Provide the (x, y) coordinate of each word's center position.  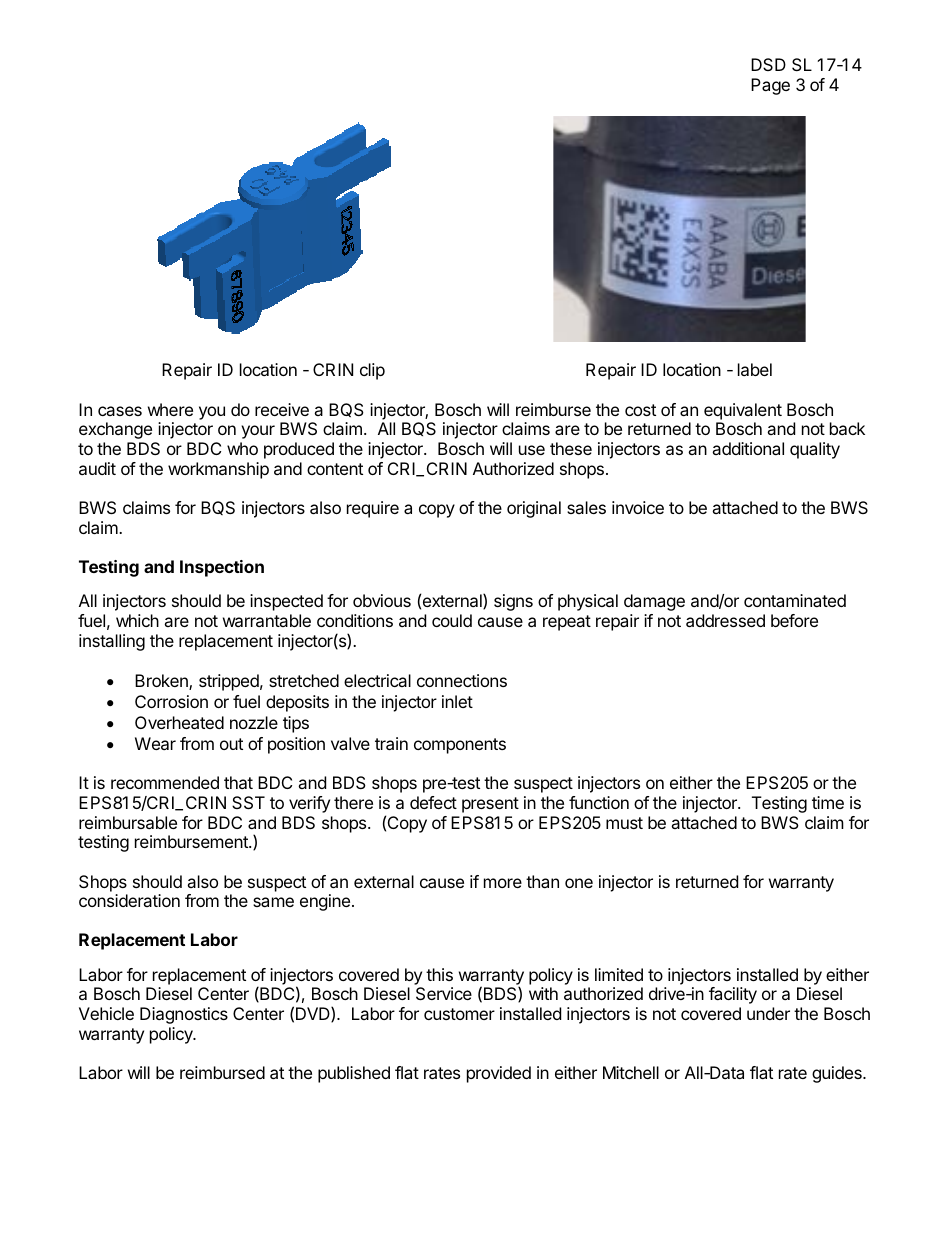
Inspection (222, 568)
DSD (768, 64)
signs (513, 602)
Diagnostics (184, 1015)
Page (770, 86)
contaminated (795, 600)
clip (372, 371)
